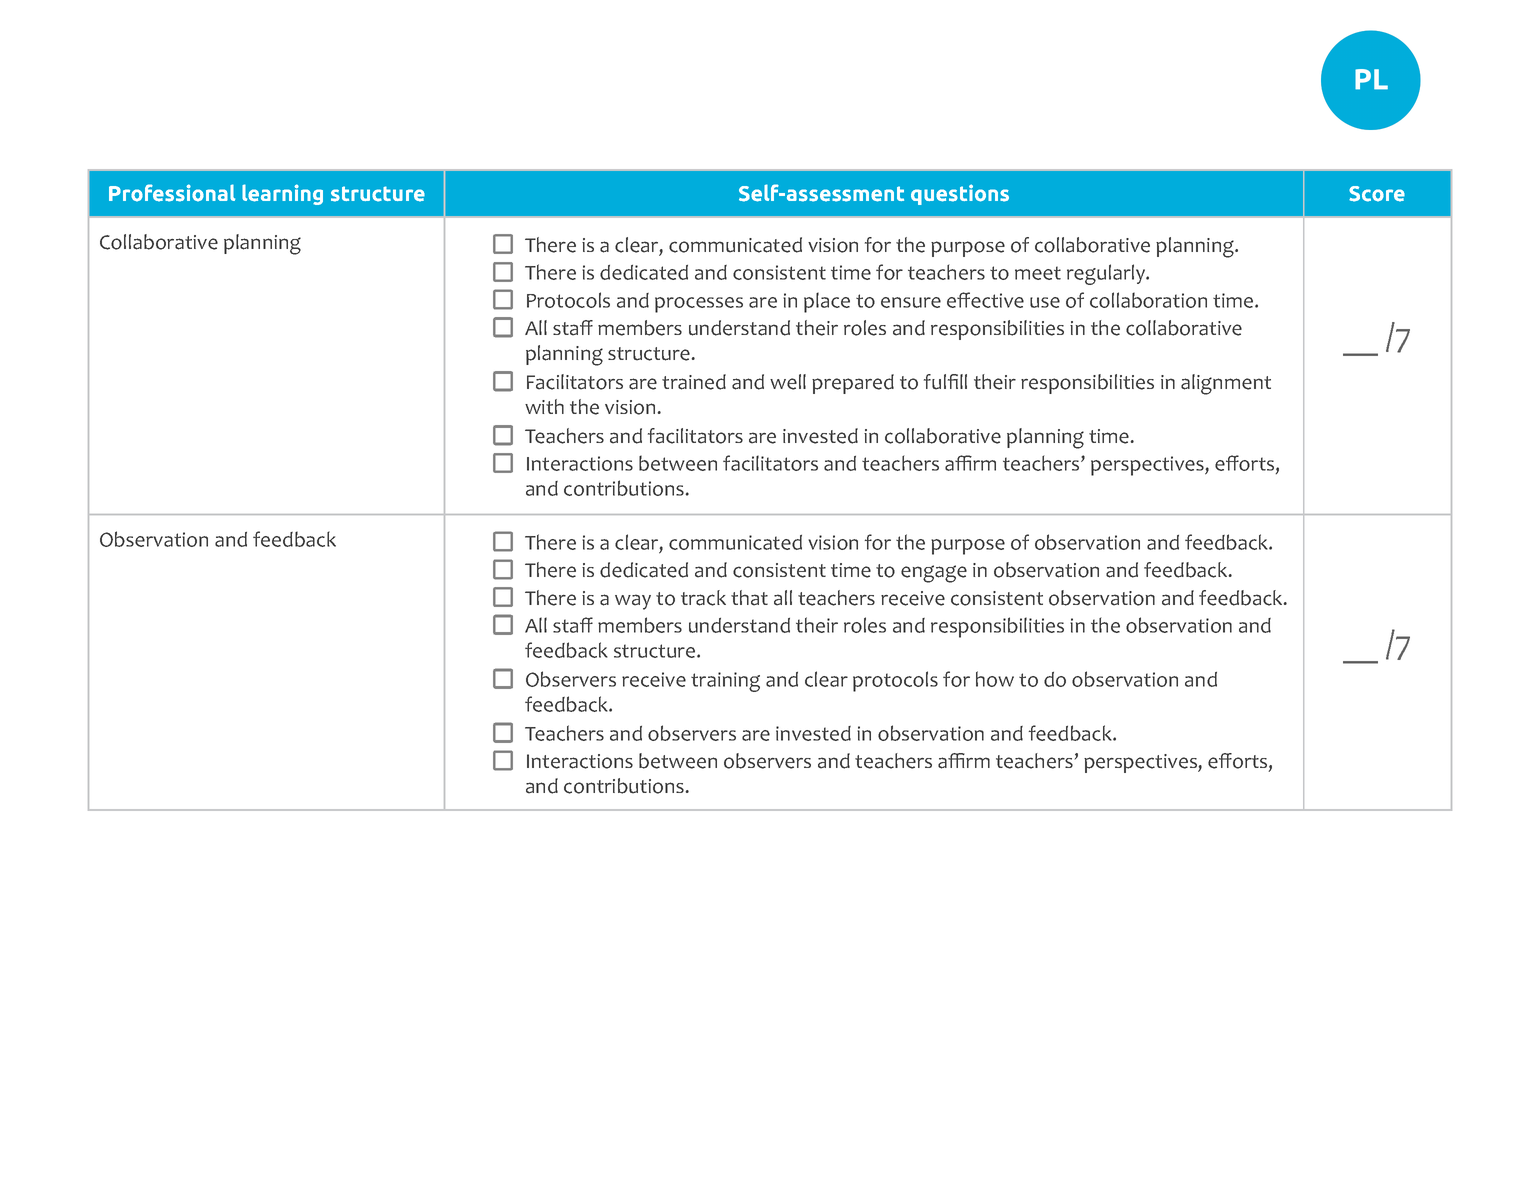  Describe the element at coordinates (282, 194) in the screenshot. I see `learning` at that location.
